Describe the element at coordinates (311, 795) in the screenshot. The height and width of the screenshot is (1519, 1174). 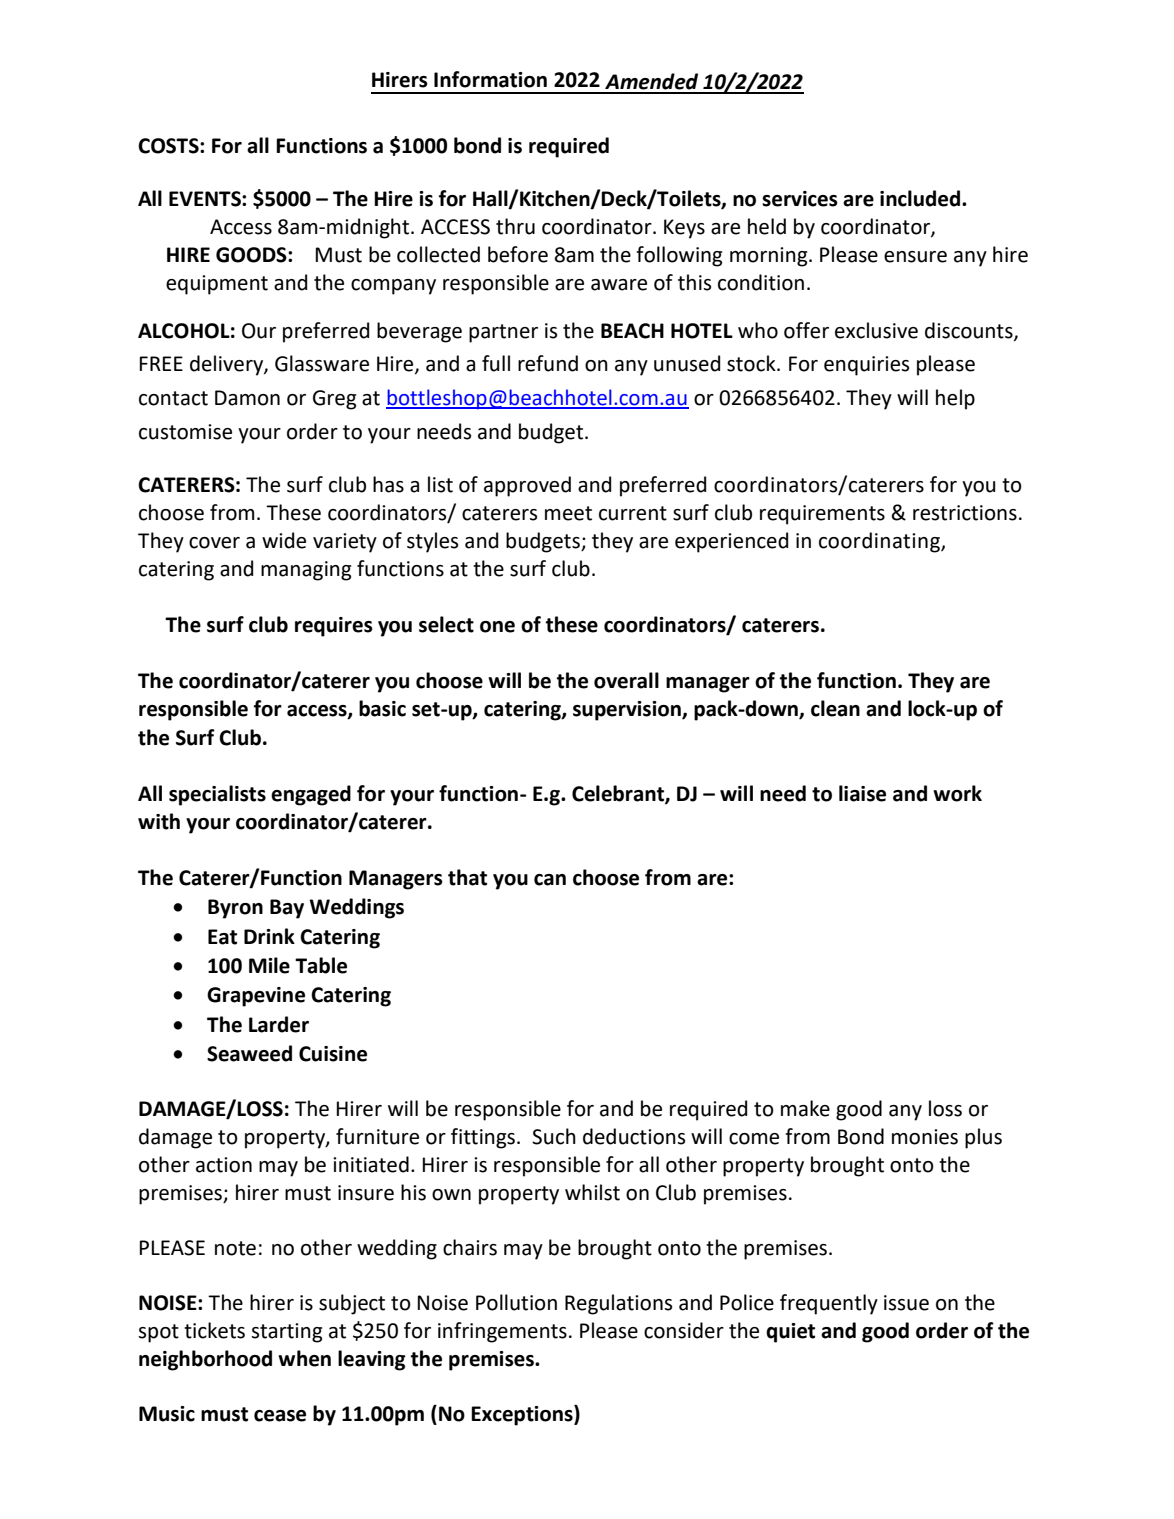
I see `engaged` at that location.
